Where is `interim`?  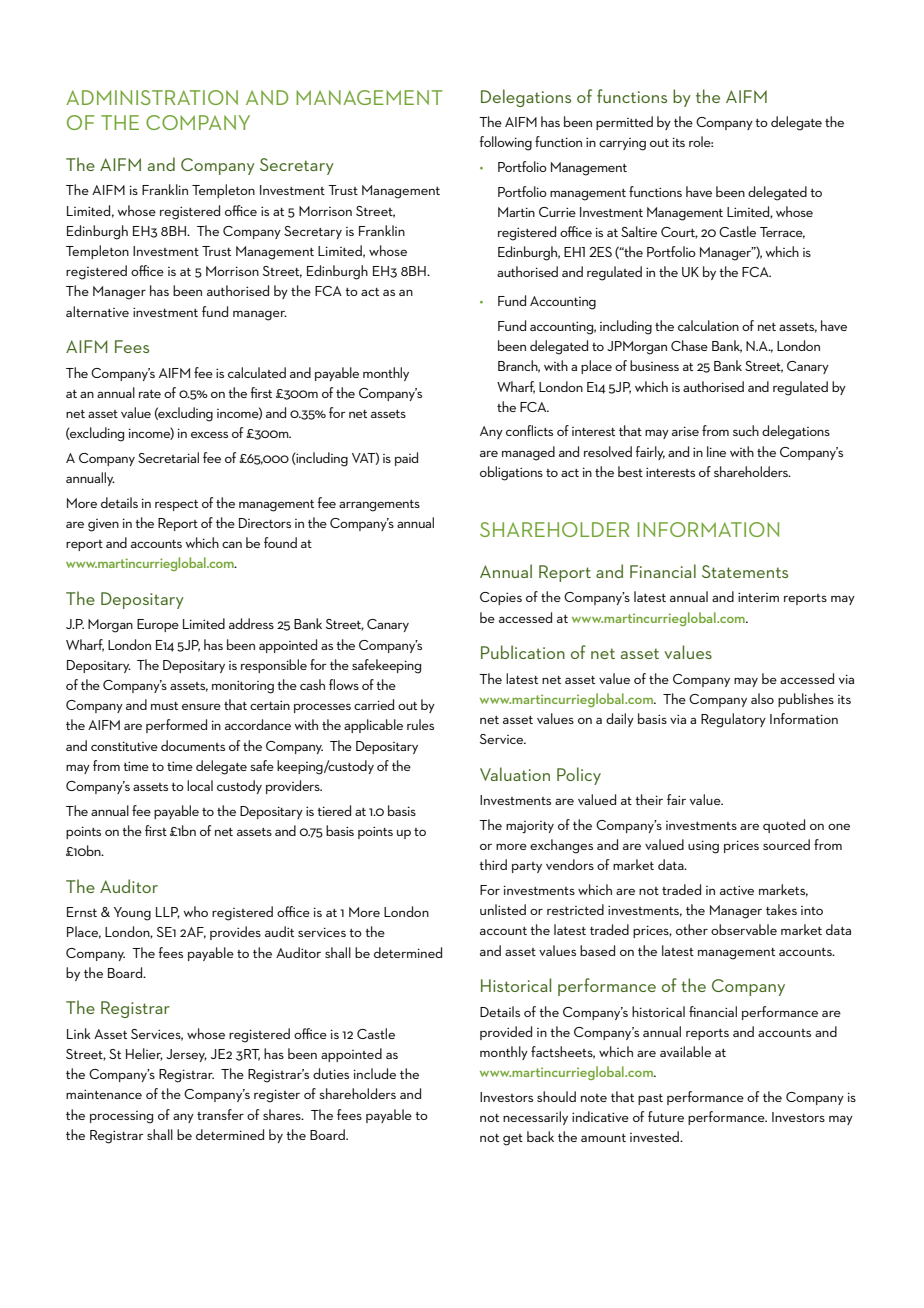
interim is located at coordinates (758, 597).
